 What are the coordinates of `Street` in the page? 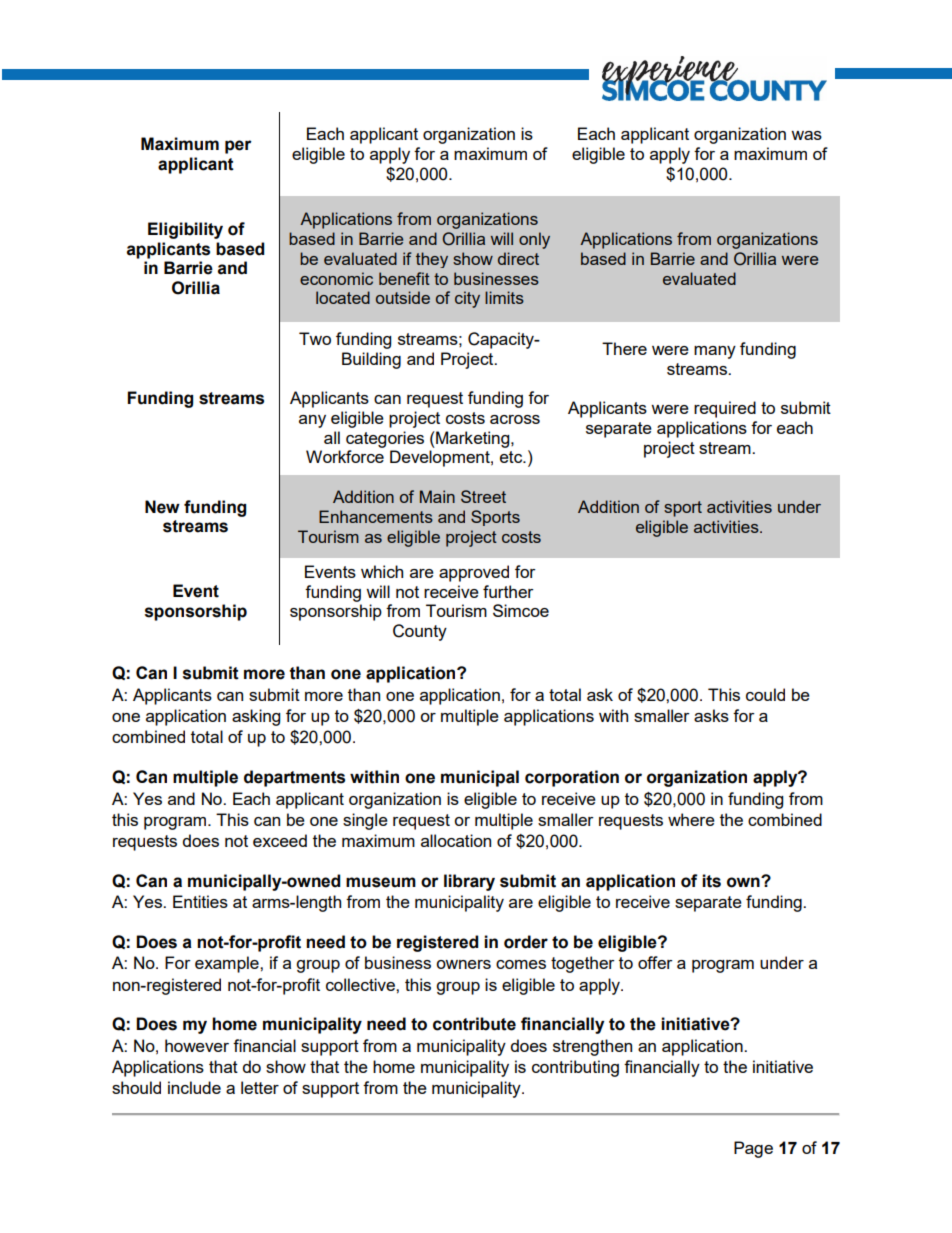 It's located at (483, 496).
